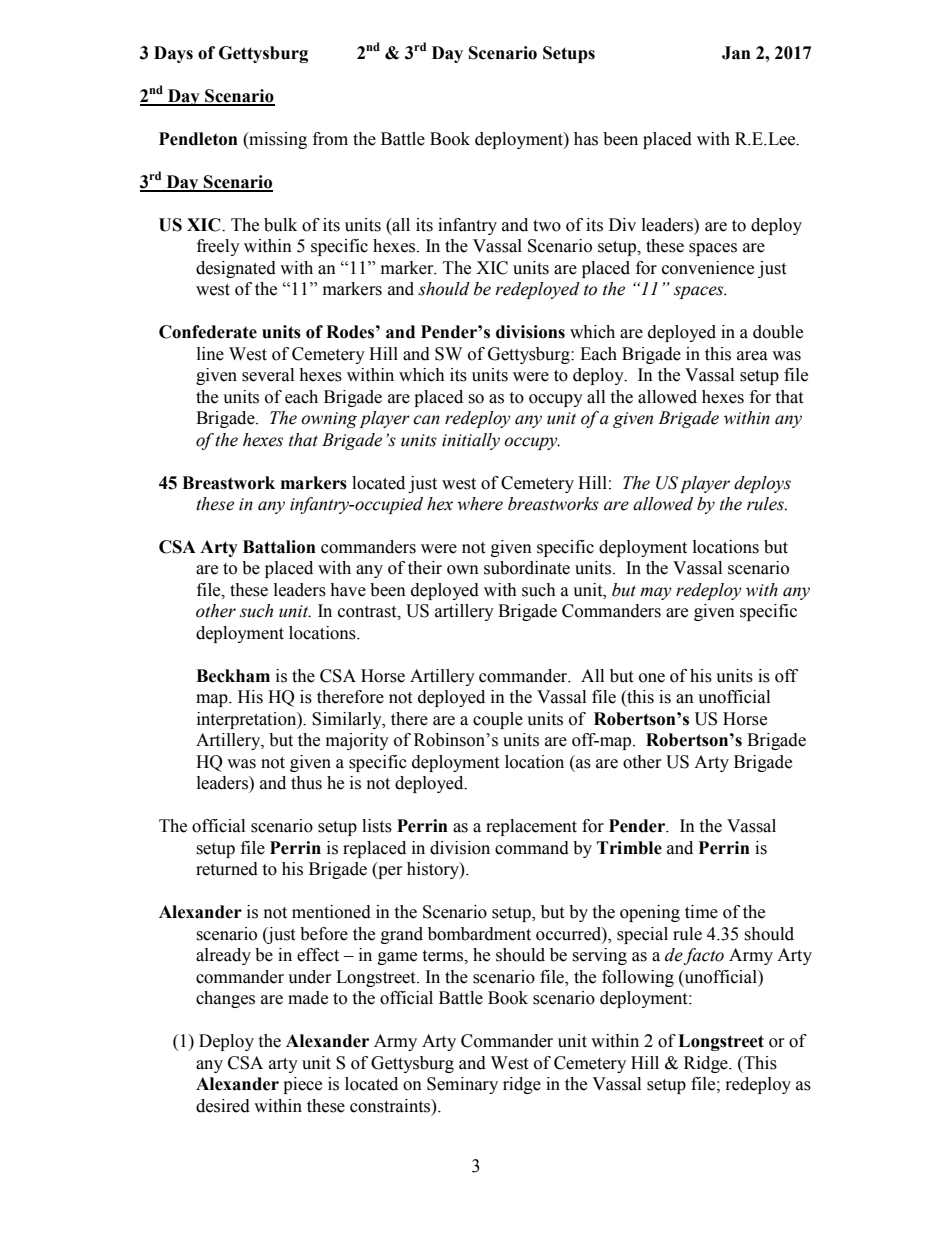 The image size is (952, 1233). Describe the element at coordinates (198, 139) in the screenshot. I see `Pendleton` at that location.
